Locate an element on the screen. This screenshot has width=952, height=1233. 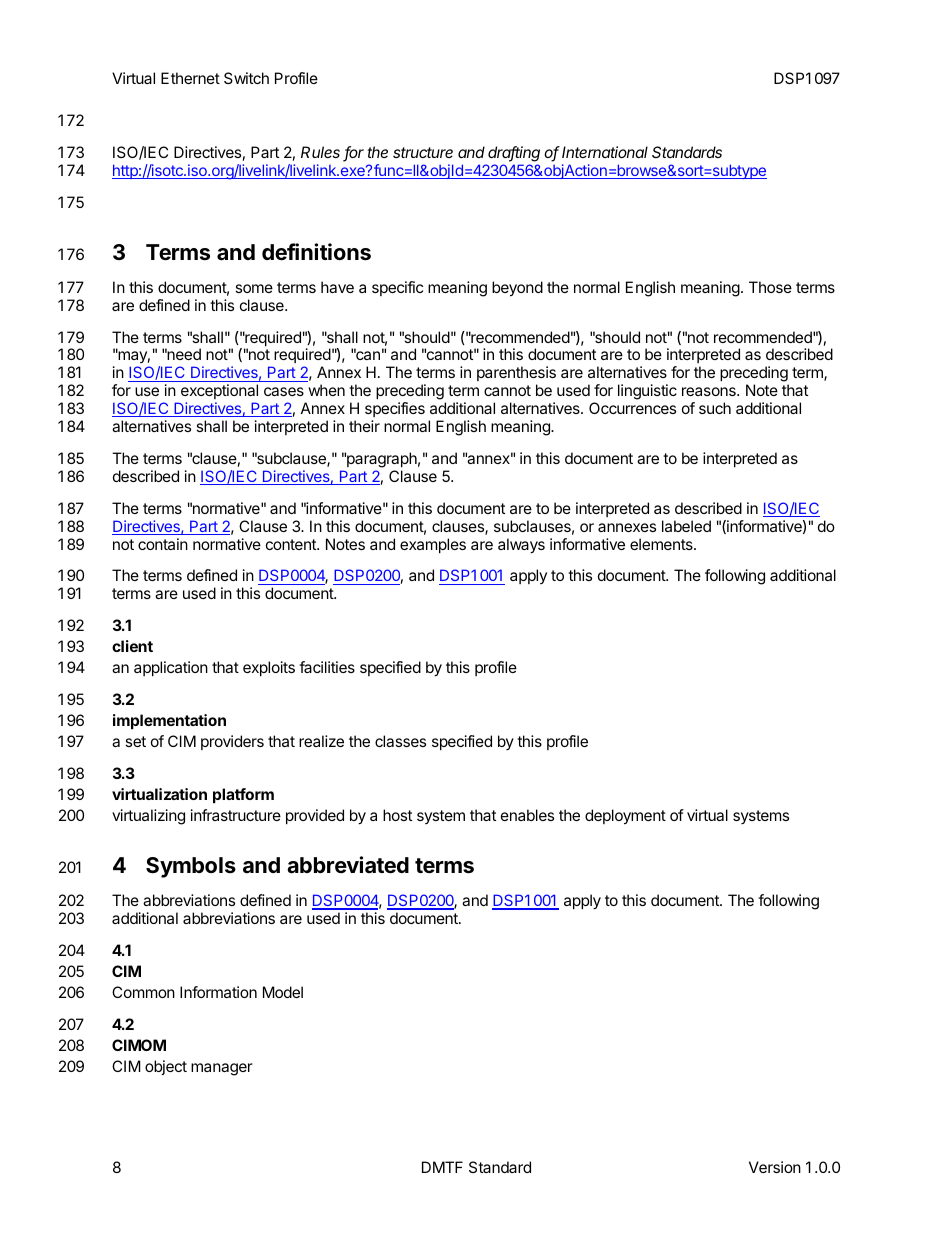
deployment is located at coordinates (625, 817).
